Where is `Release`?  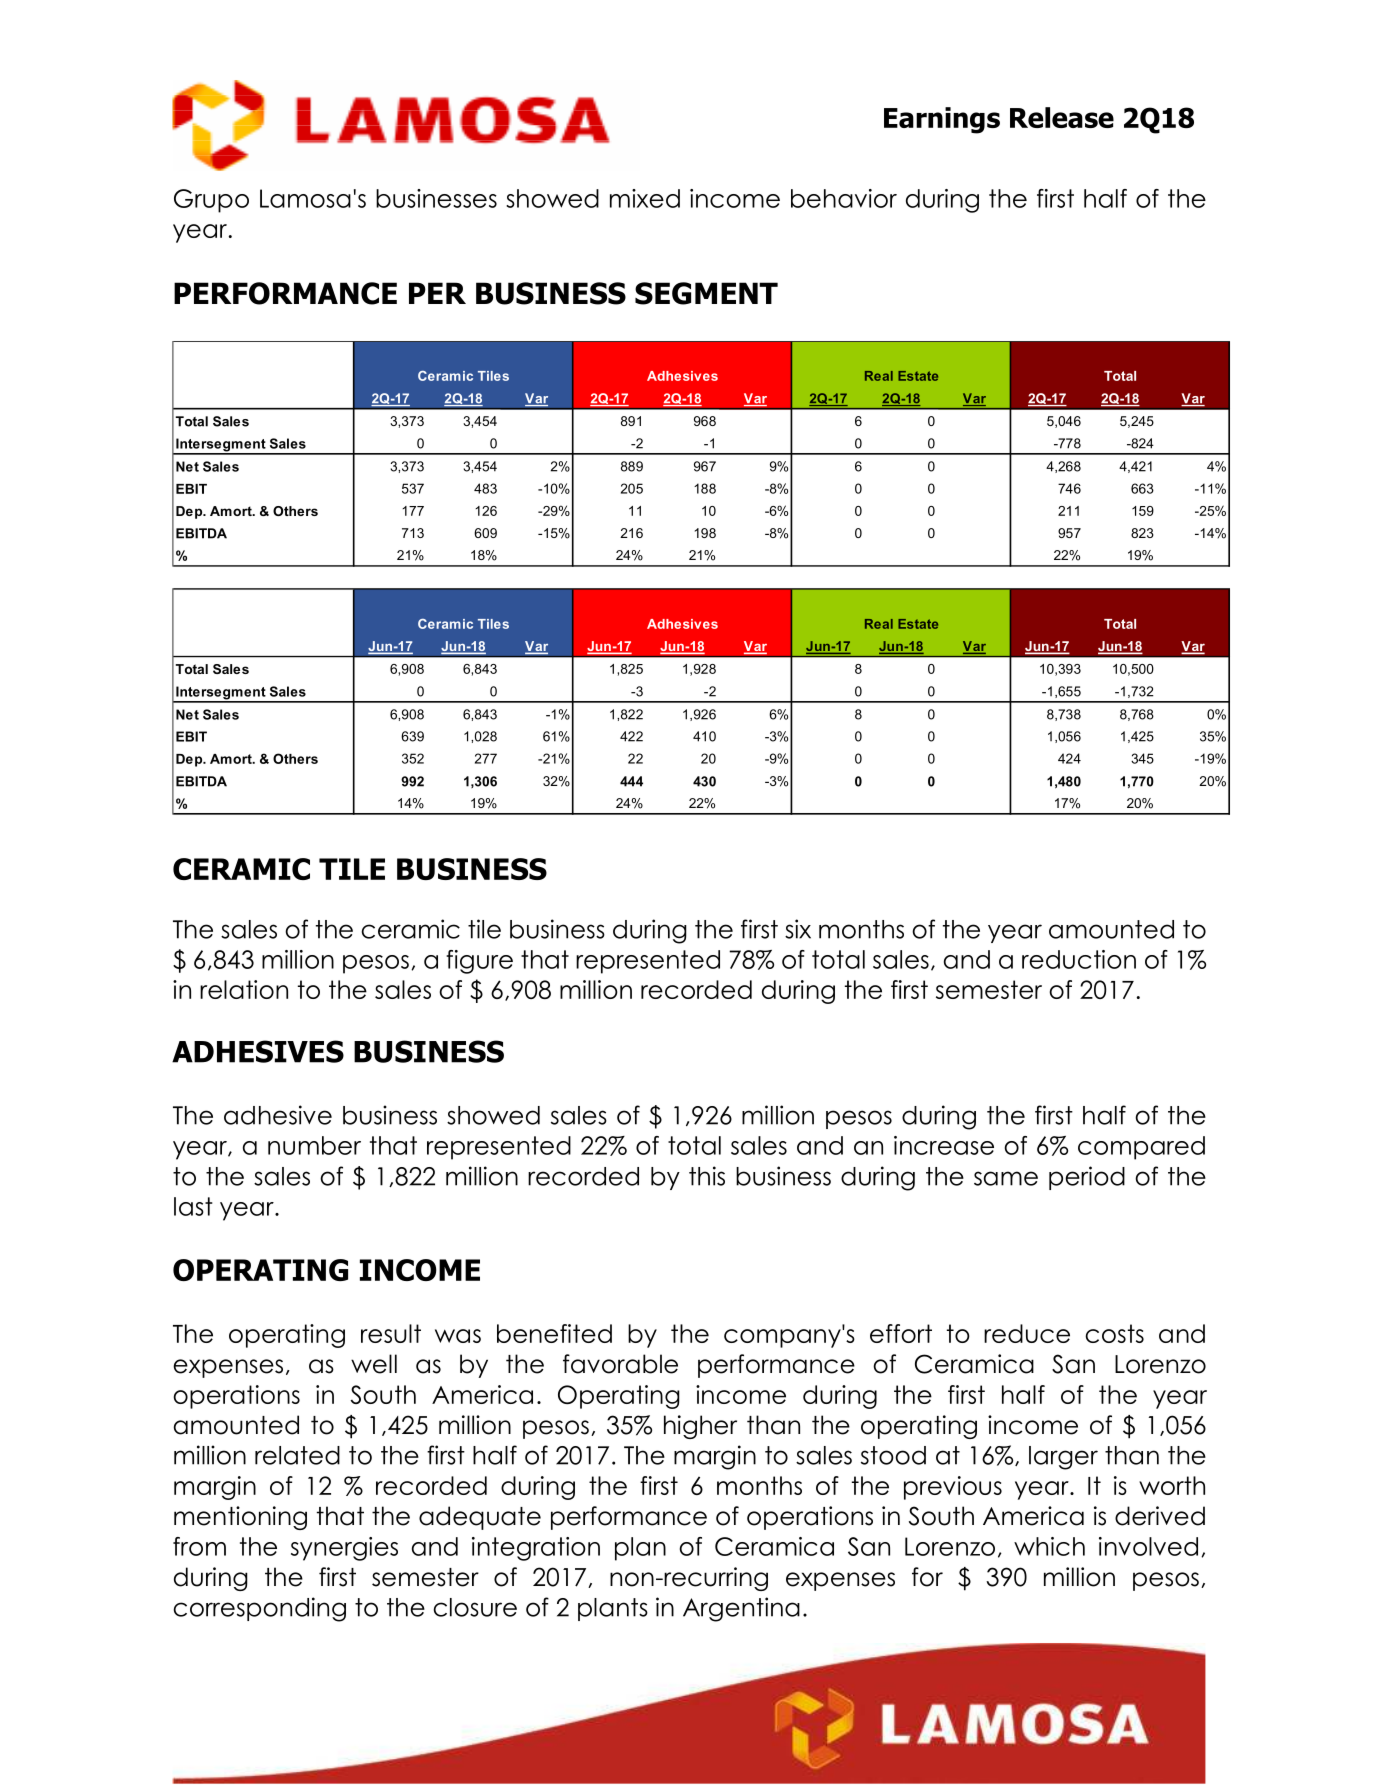
Release is located at coordinates (1062, 117).
